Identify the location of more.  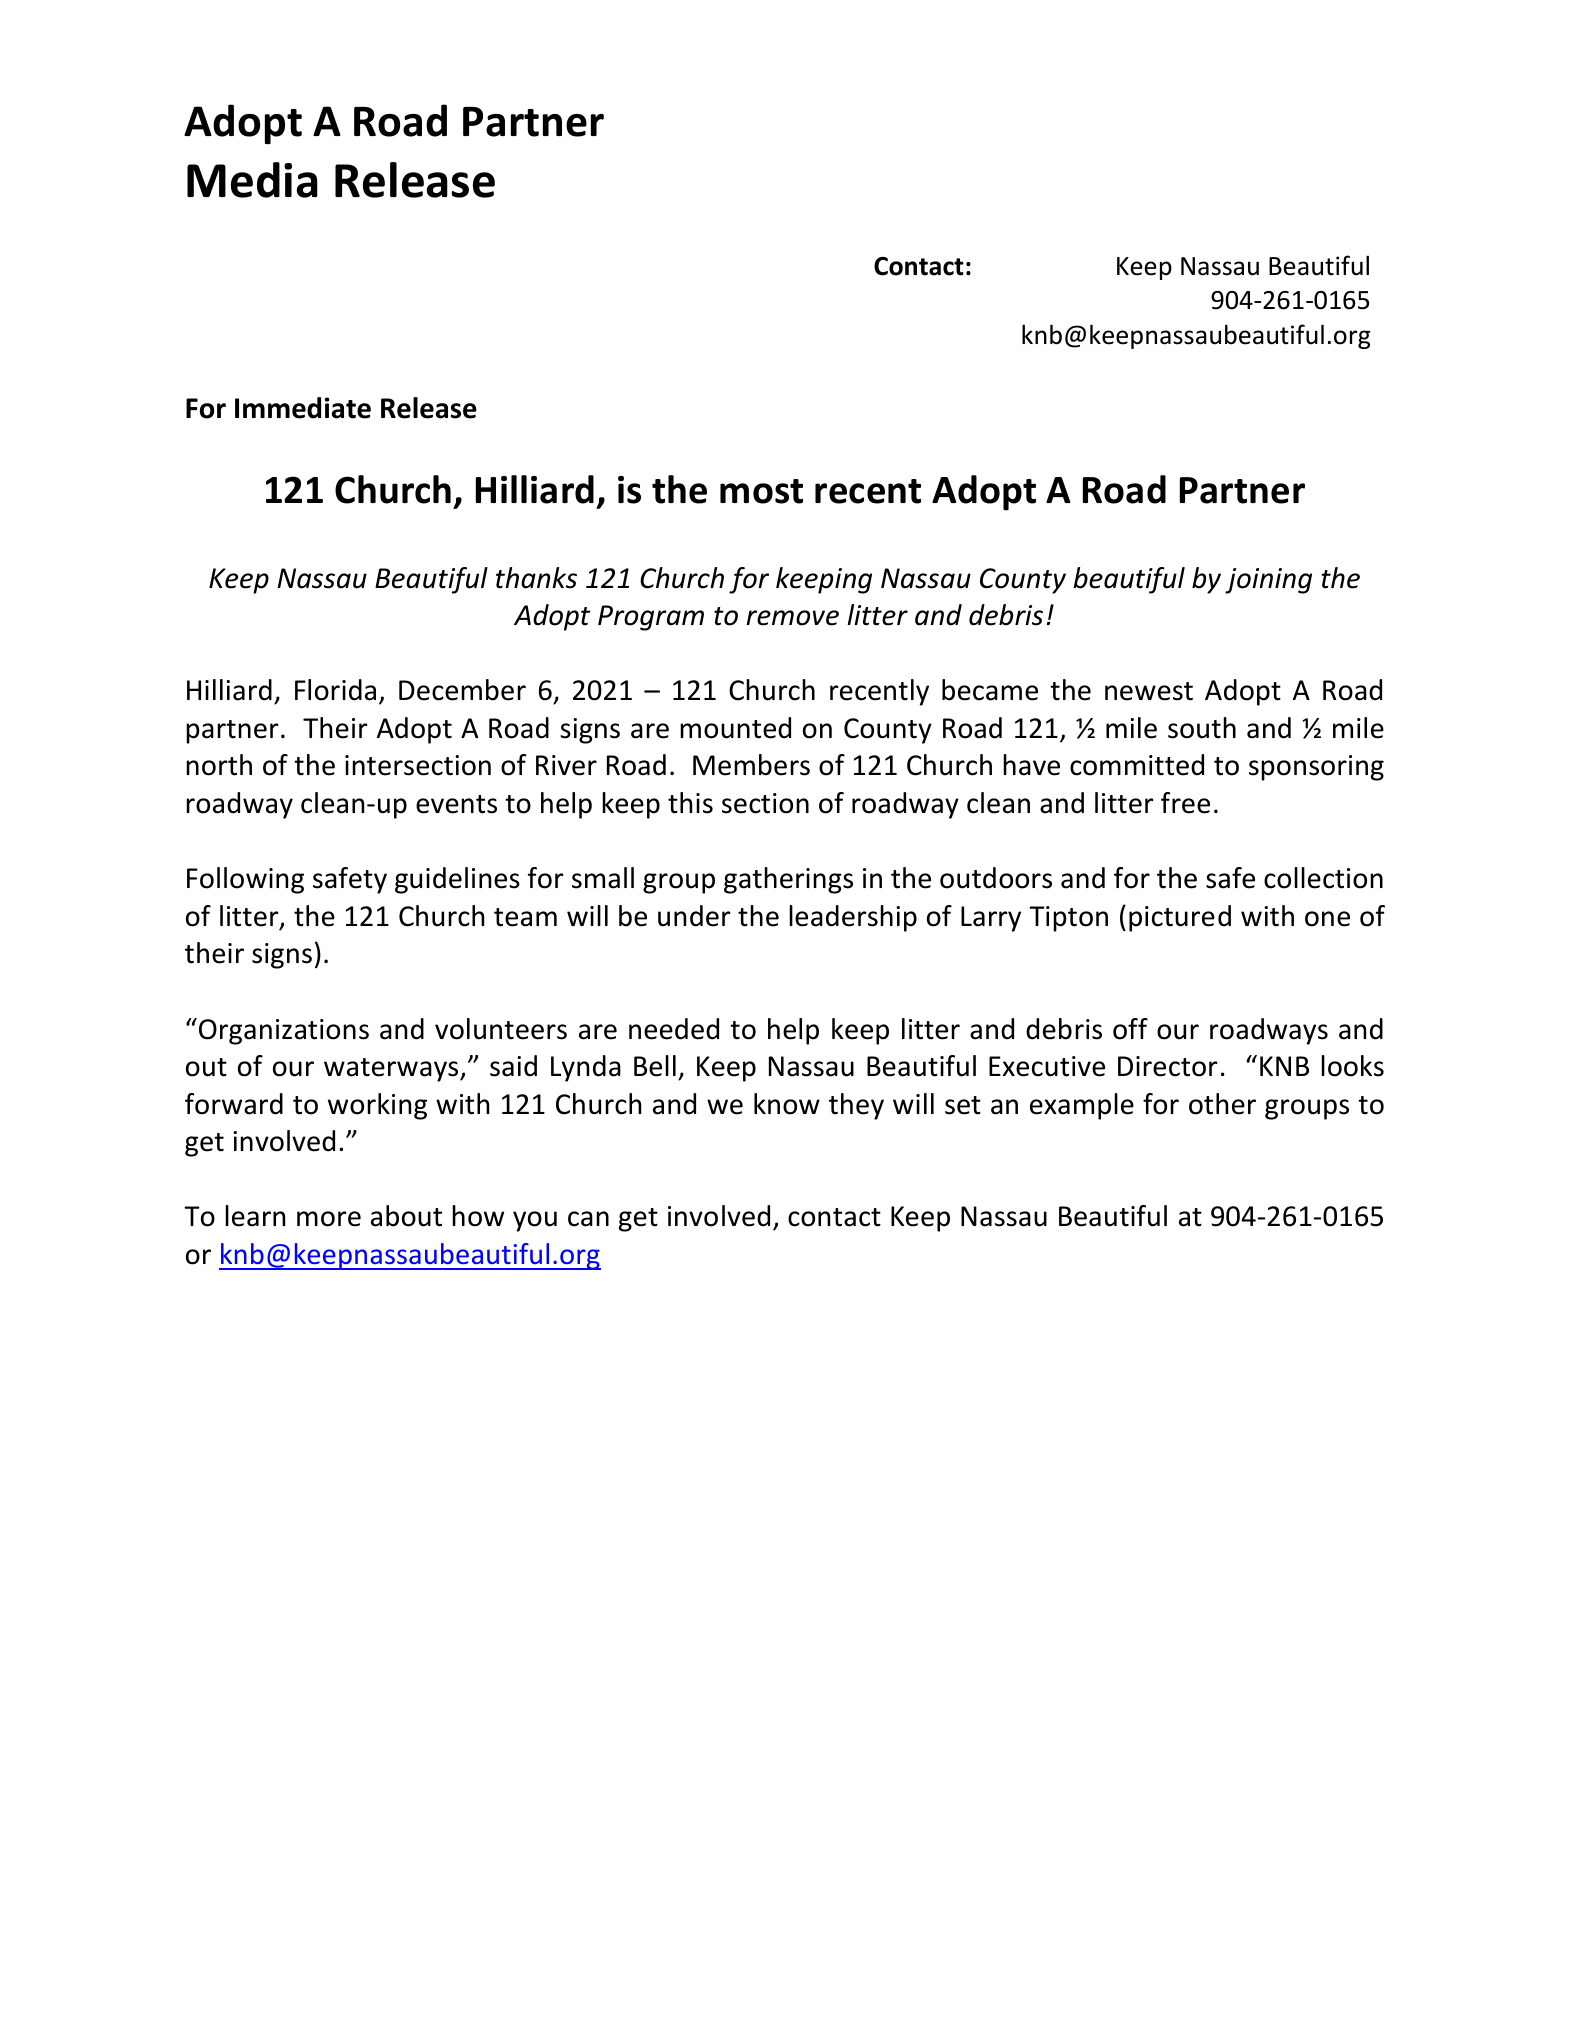
(329, 1219).
